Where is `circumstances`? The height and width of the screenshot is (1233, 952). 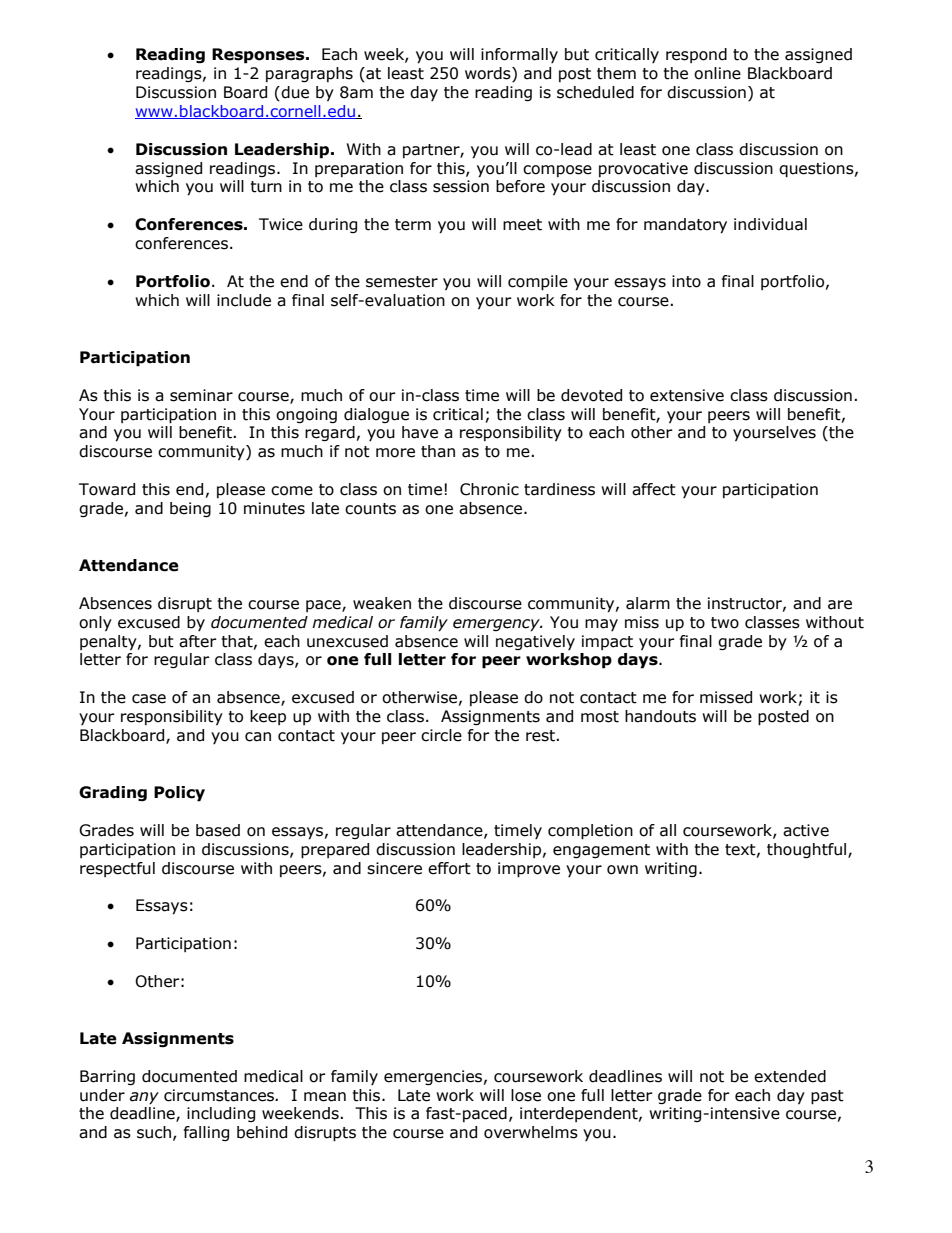 circumstances is located at coordinates (220, 1095).
